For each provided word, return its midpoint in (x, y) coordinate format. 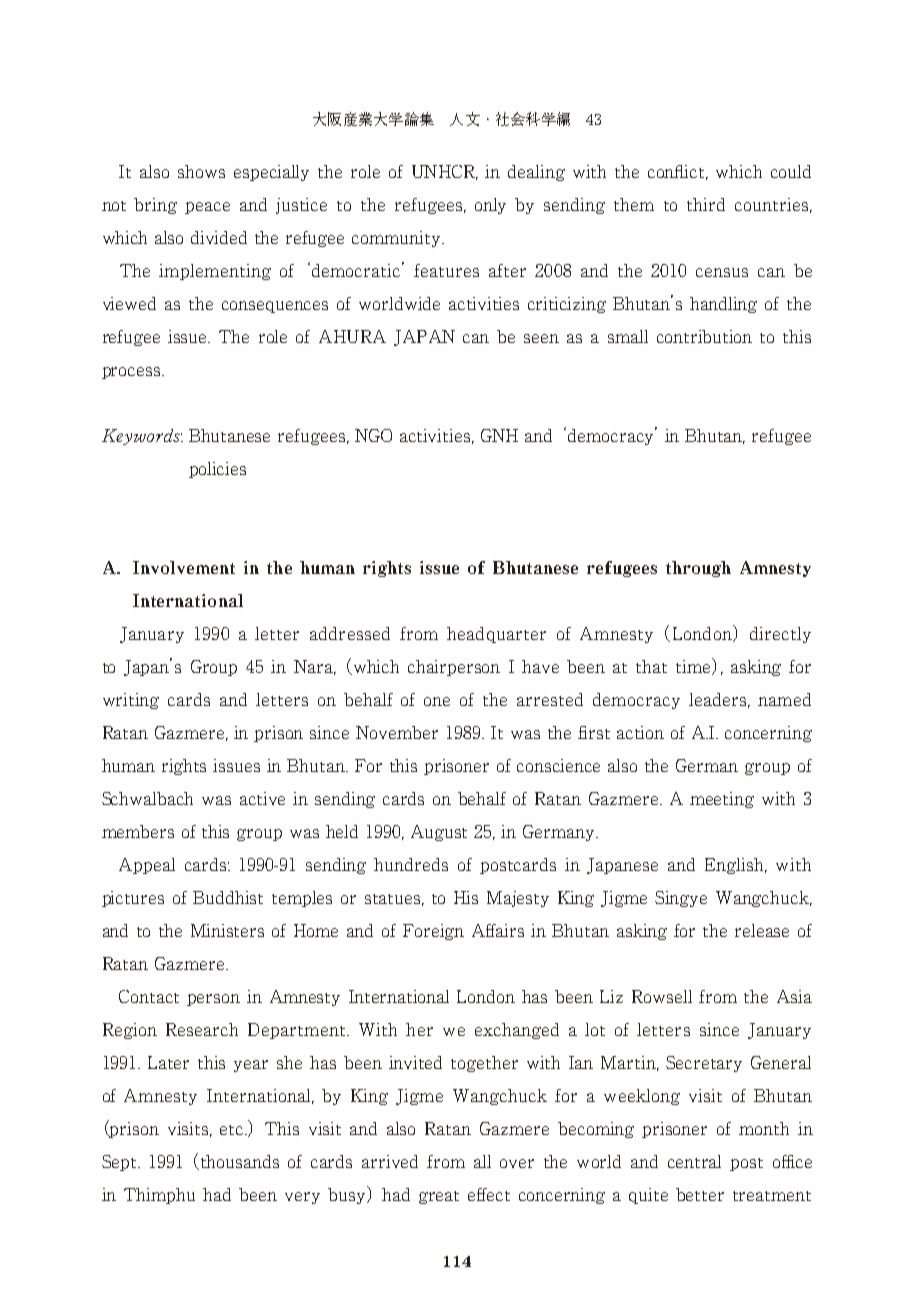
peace (207, 208)
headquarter (496, 635)
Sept (120, 1163)
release (762, 930)
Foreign (433, 932)
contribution (704, 336)
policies (217, 470)
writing (131, 701)
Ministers (227, 930)
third (706, 204)
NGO (373, 435)
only (490, 206)
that (651, 666)
